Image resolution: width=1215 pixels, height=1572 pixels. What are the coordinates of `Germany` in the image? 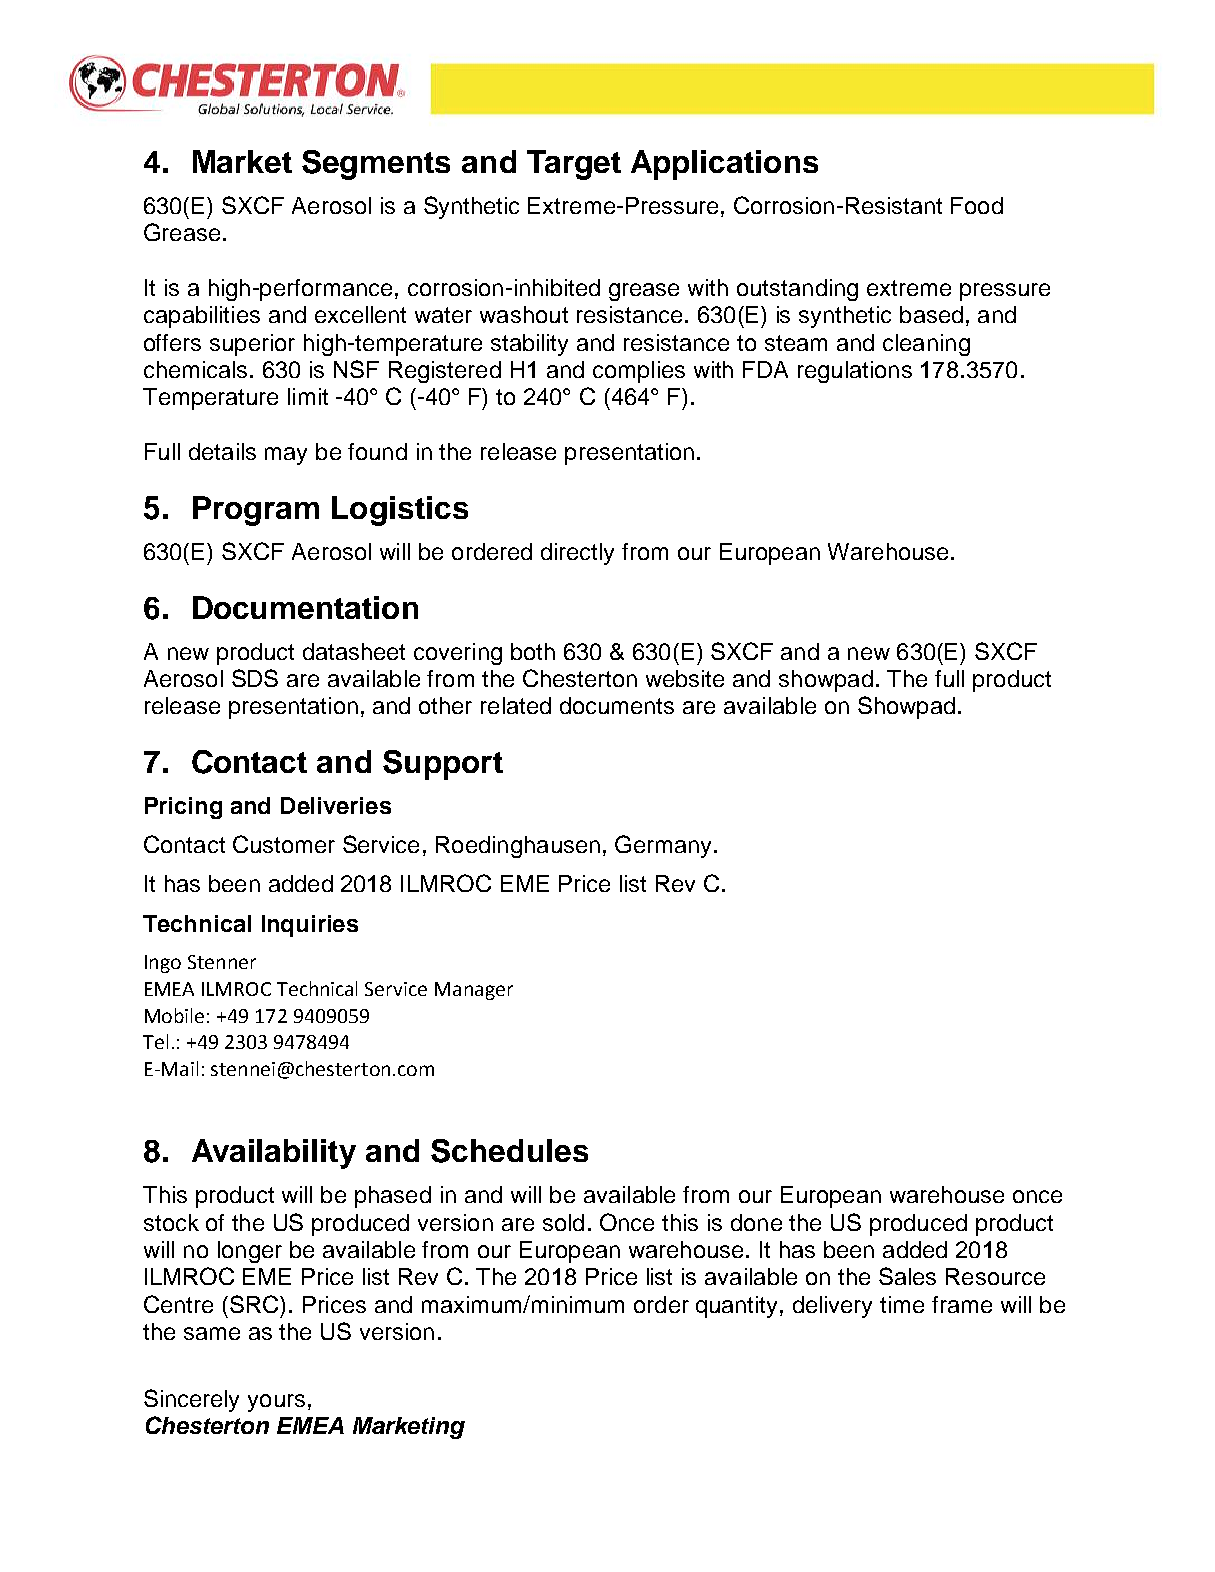 It's located at (665, 846).
